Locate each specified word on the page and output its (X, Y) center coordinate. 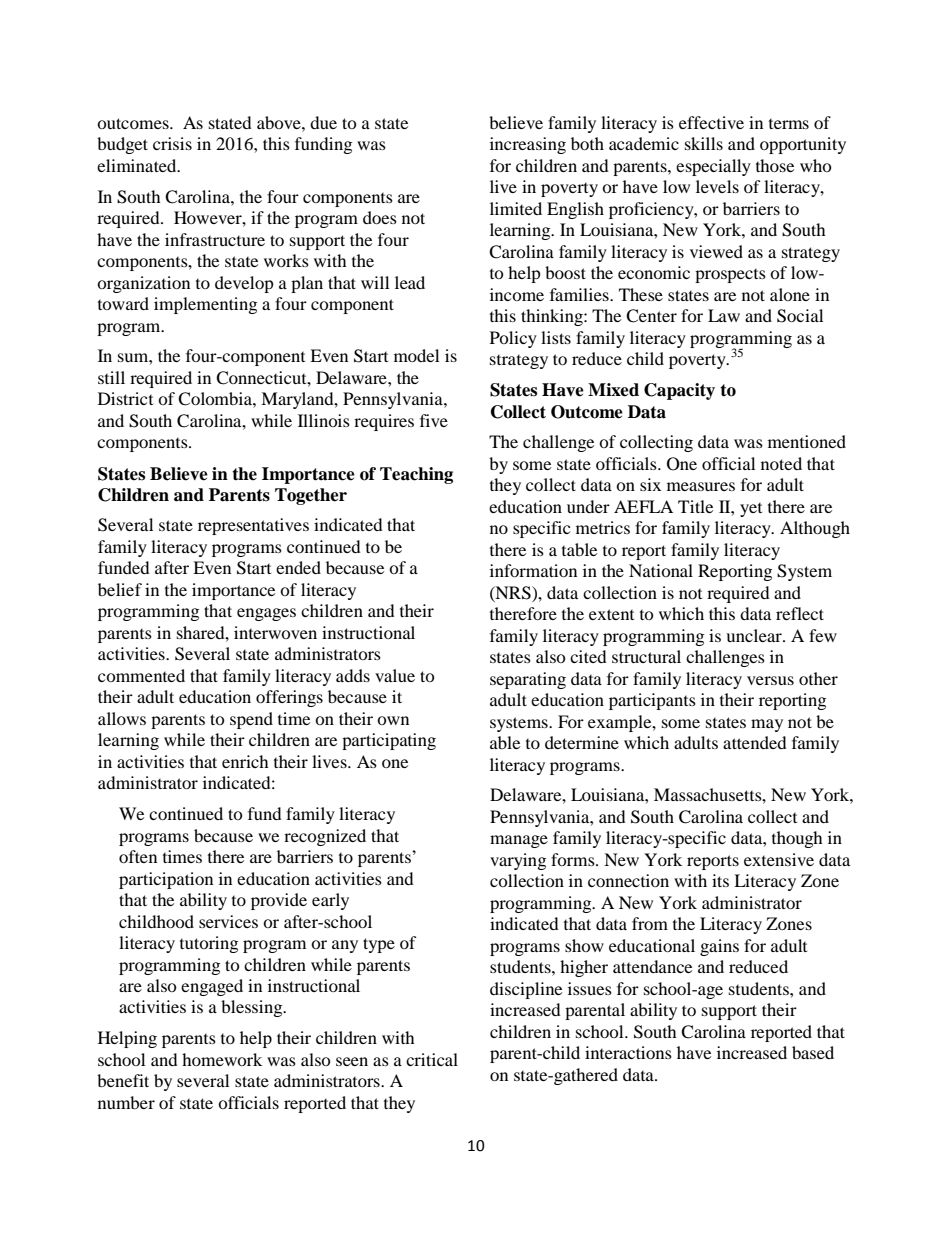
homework (222, 1059)
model (416, 355)
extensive (779, 859)
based (813, 1052)
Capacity (679, 391)
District (125, 398)
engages (266, 614)
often (138, 856)
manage (519, 841)
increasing (528, 145)
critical (432, 1059)
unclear (755, 635)
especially (713, 167)
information (533, 570)
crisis (172, 143)
